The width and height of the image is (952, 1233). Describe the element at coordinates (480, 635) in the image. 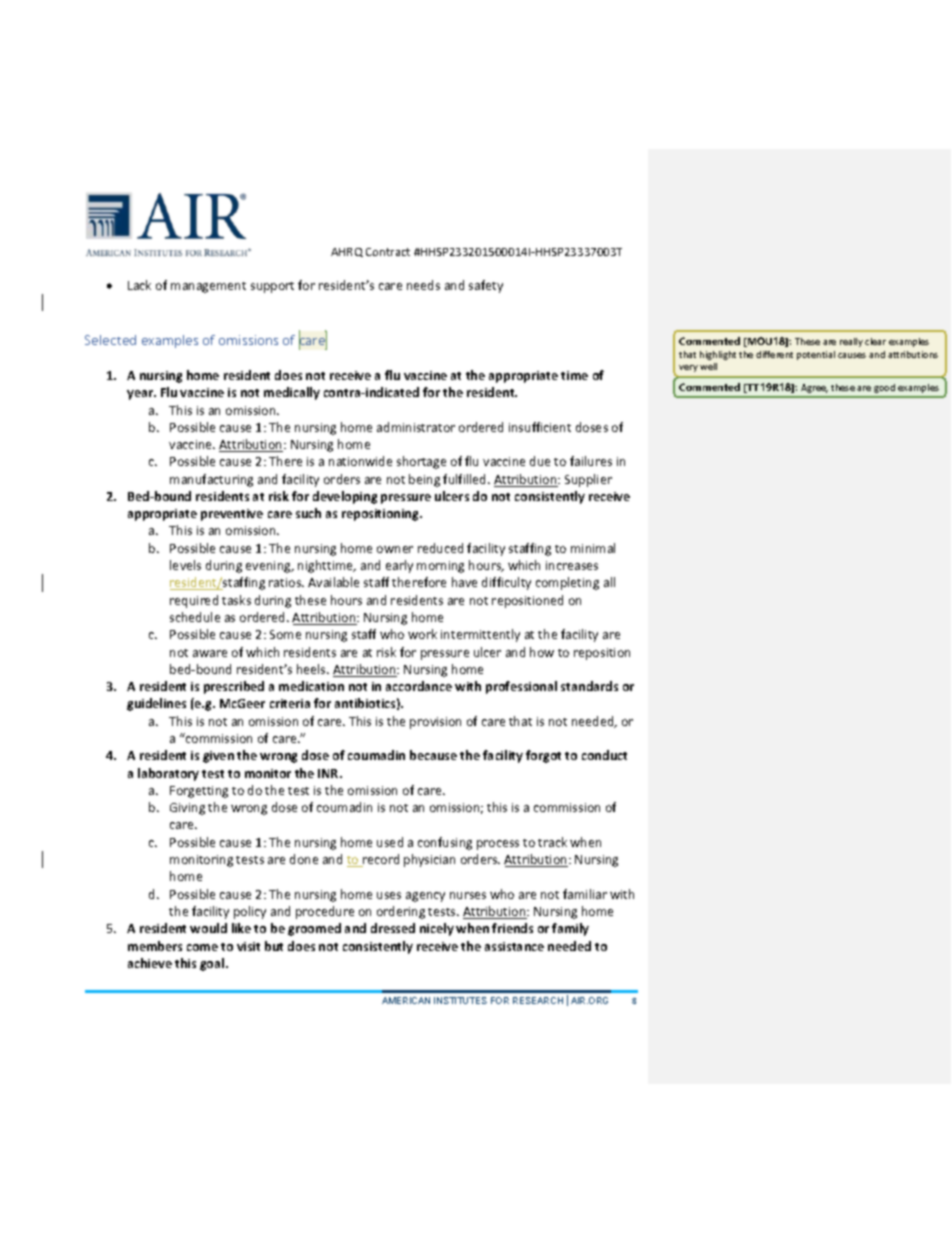

I see `intermittently` at that location.
